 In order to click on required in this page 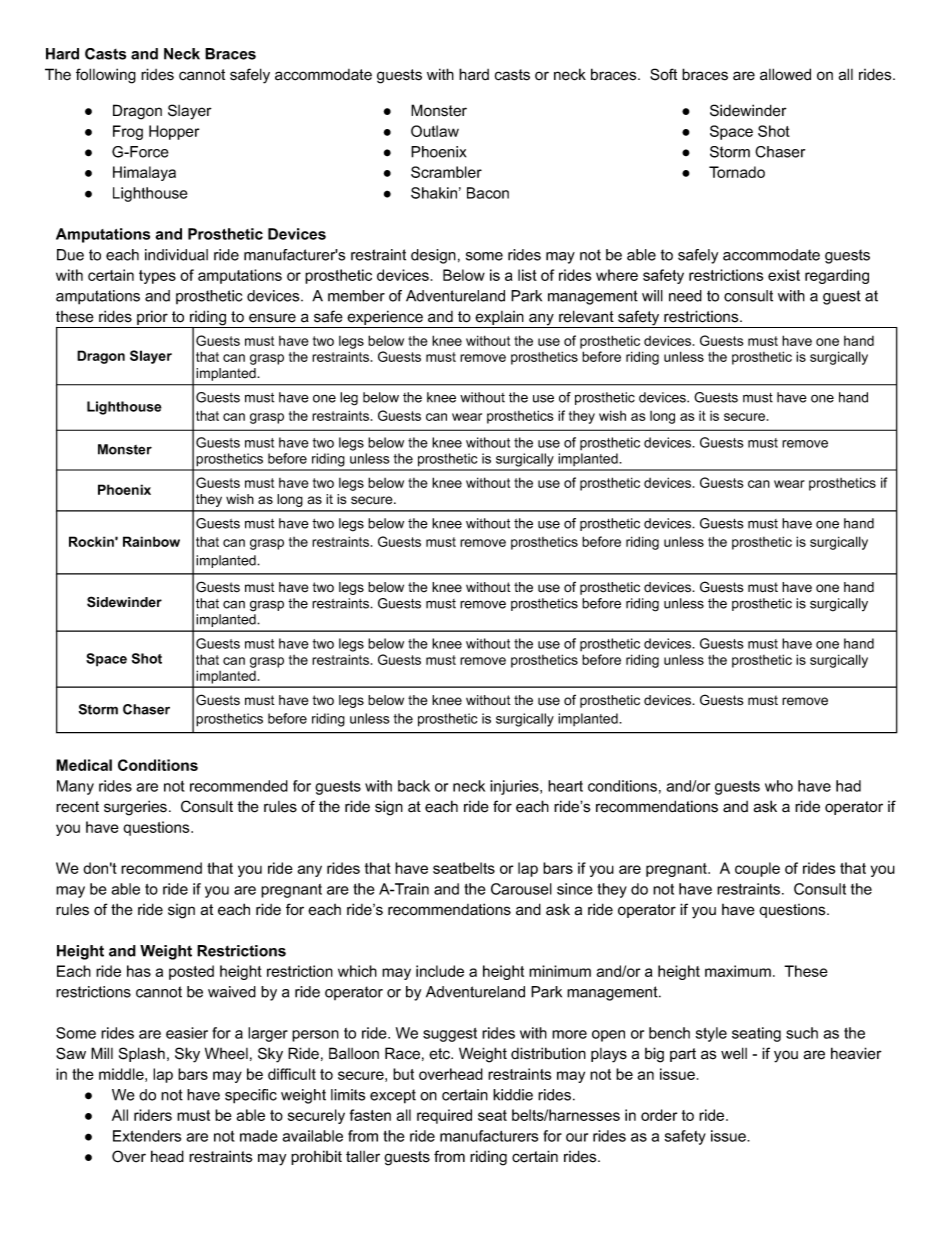, I will do `click(444, 1116)`.
